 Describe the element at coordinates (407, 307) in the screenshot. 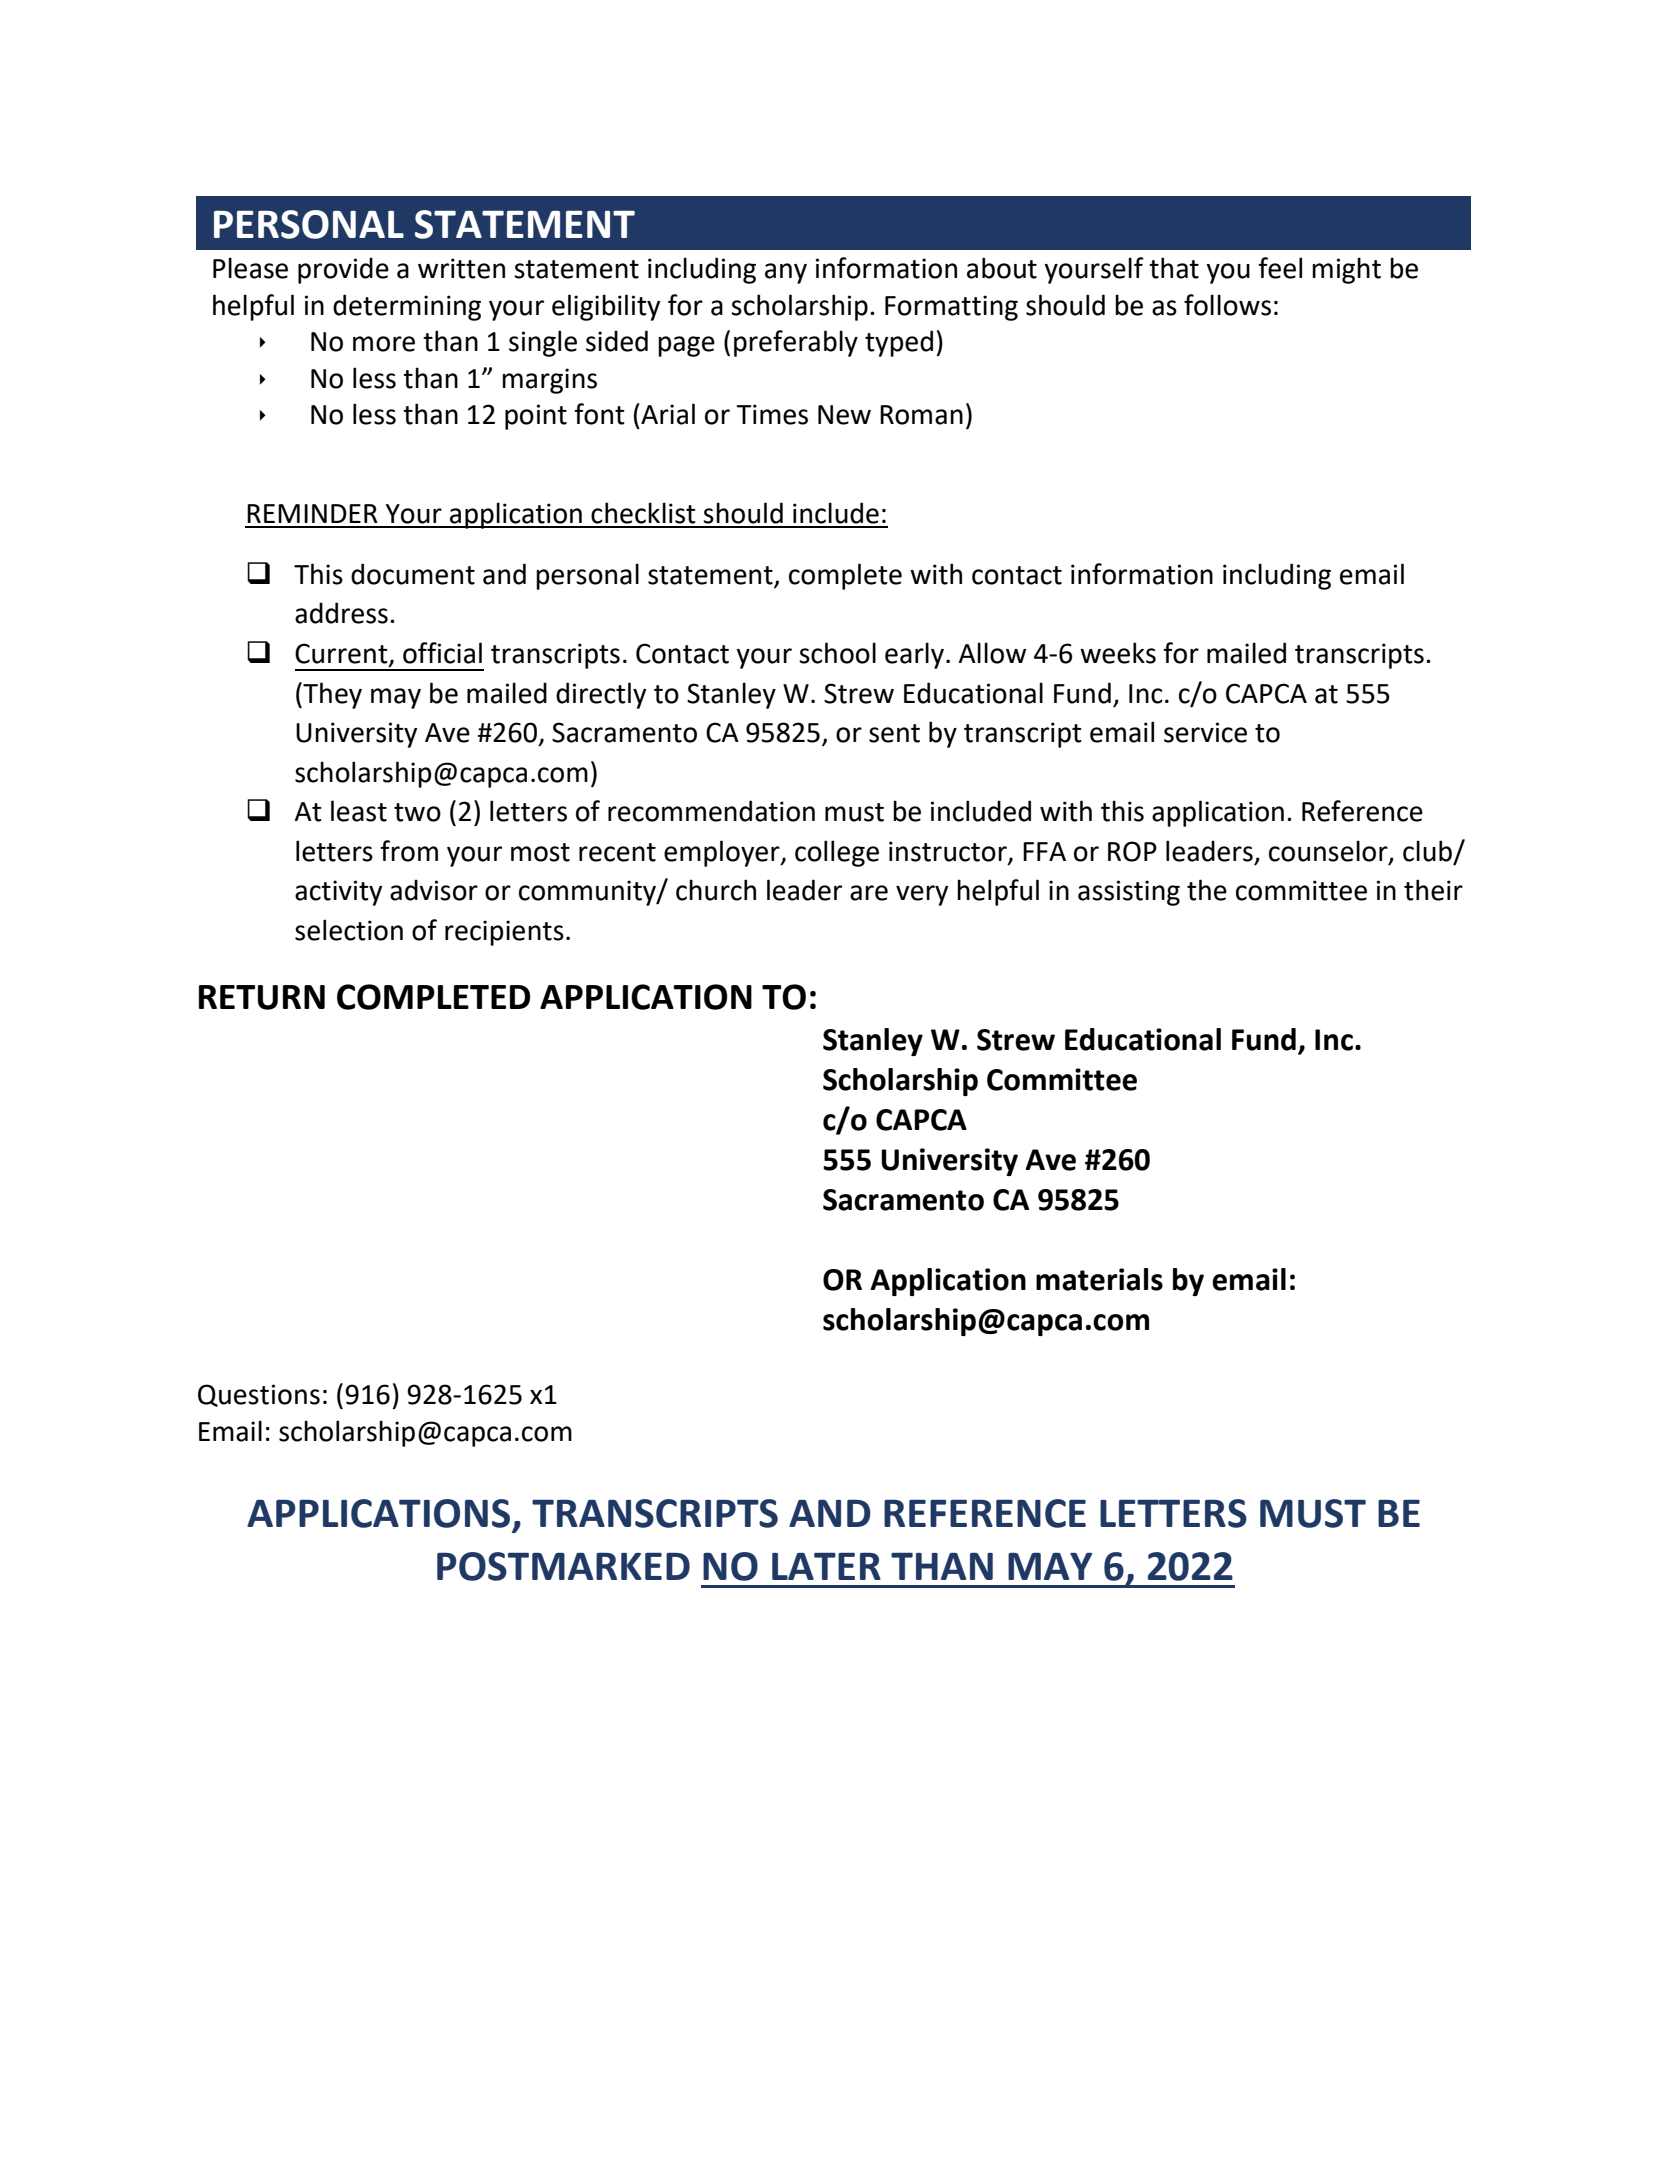

I see `determining` at that location.
